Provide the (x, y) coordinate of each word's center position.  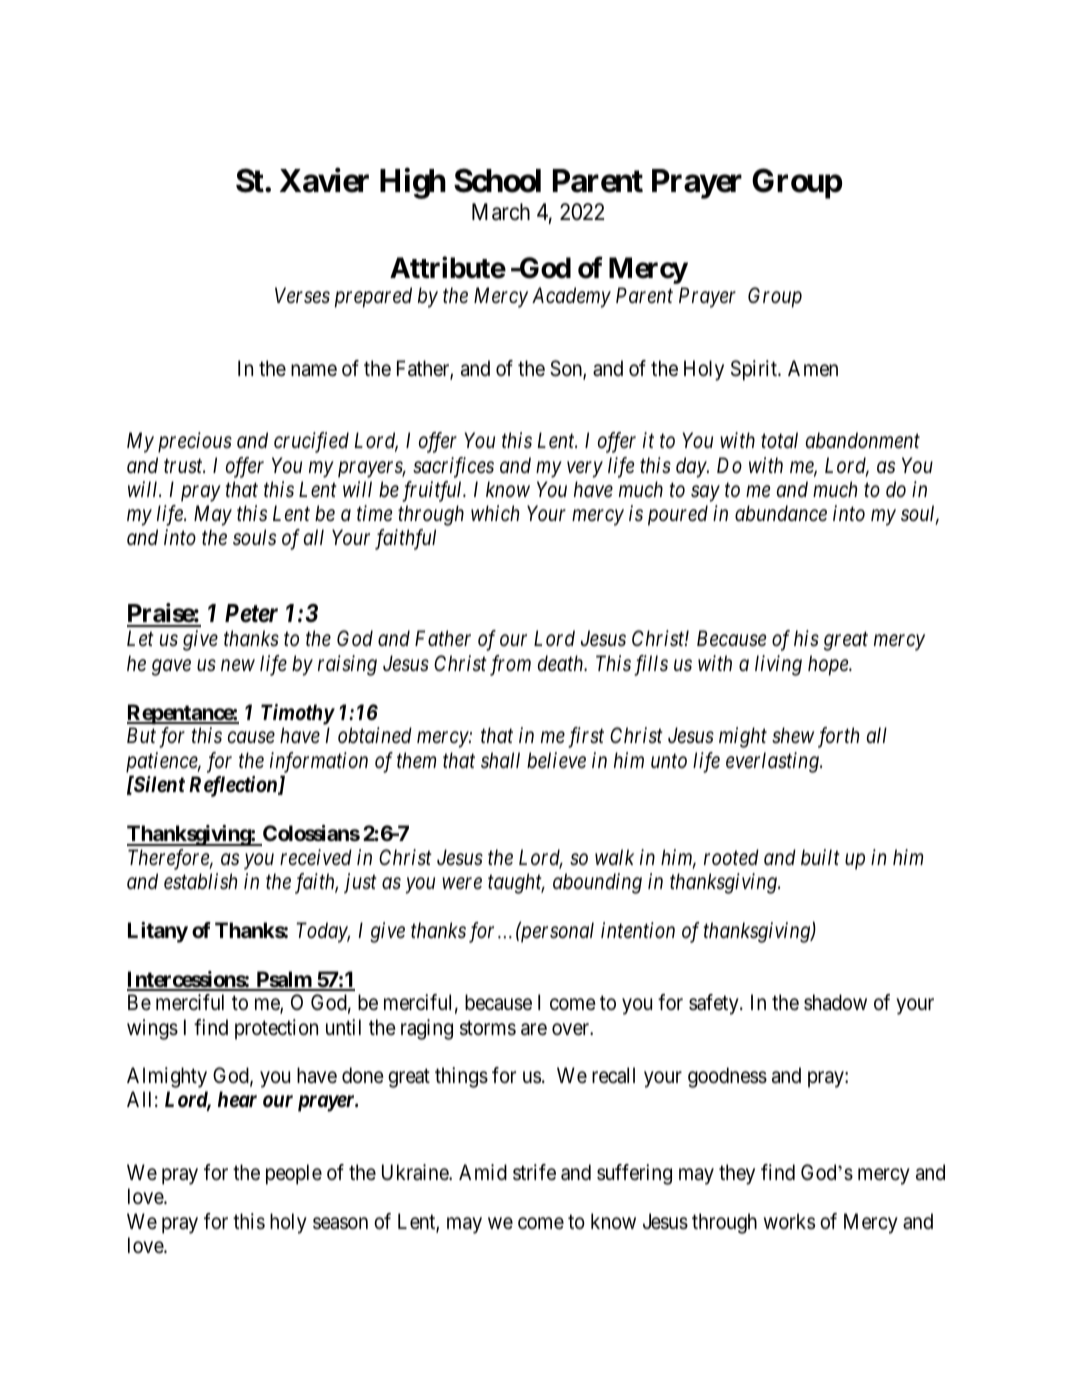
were (462, 884)
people (294, 1174)
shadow (835, 1002)
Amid (483, 1172)
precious (195, 443)
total (779, 440)
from (510, 665)
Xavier (324, 180)
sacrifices (453, 467)
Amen (813, 368)
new (238, 665)
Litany (158, 932)
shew (793, 735)
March (501, 212)
